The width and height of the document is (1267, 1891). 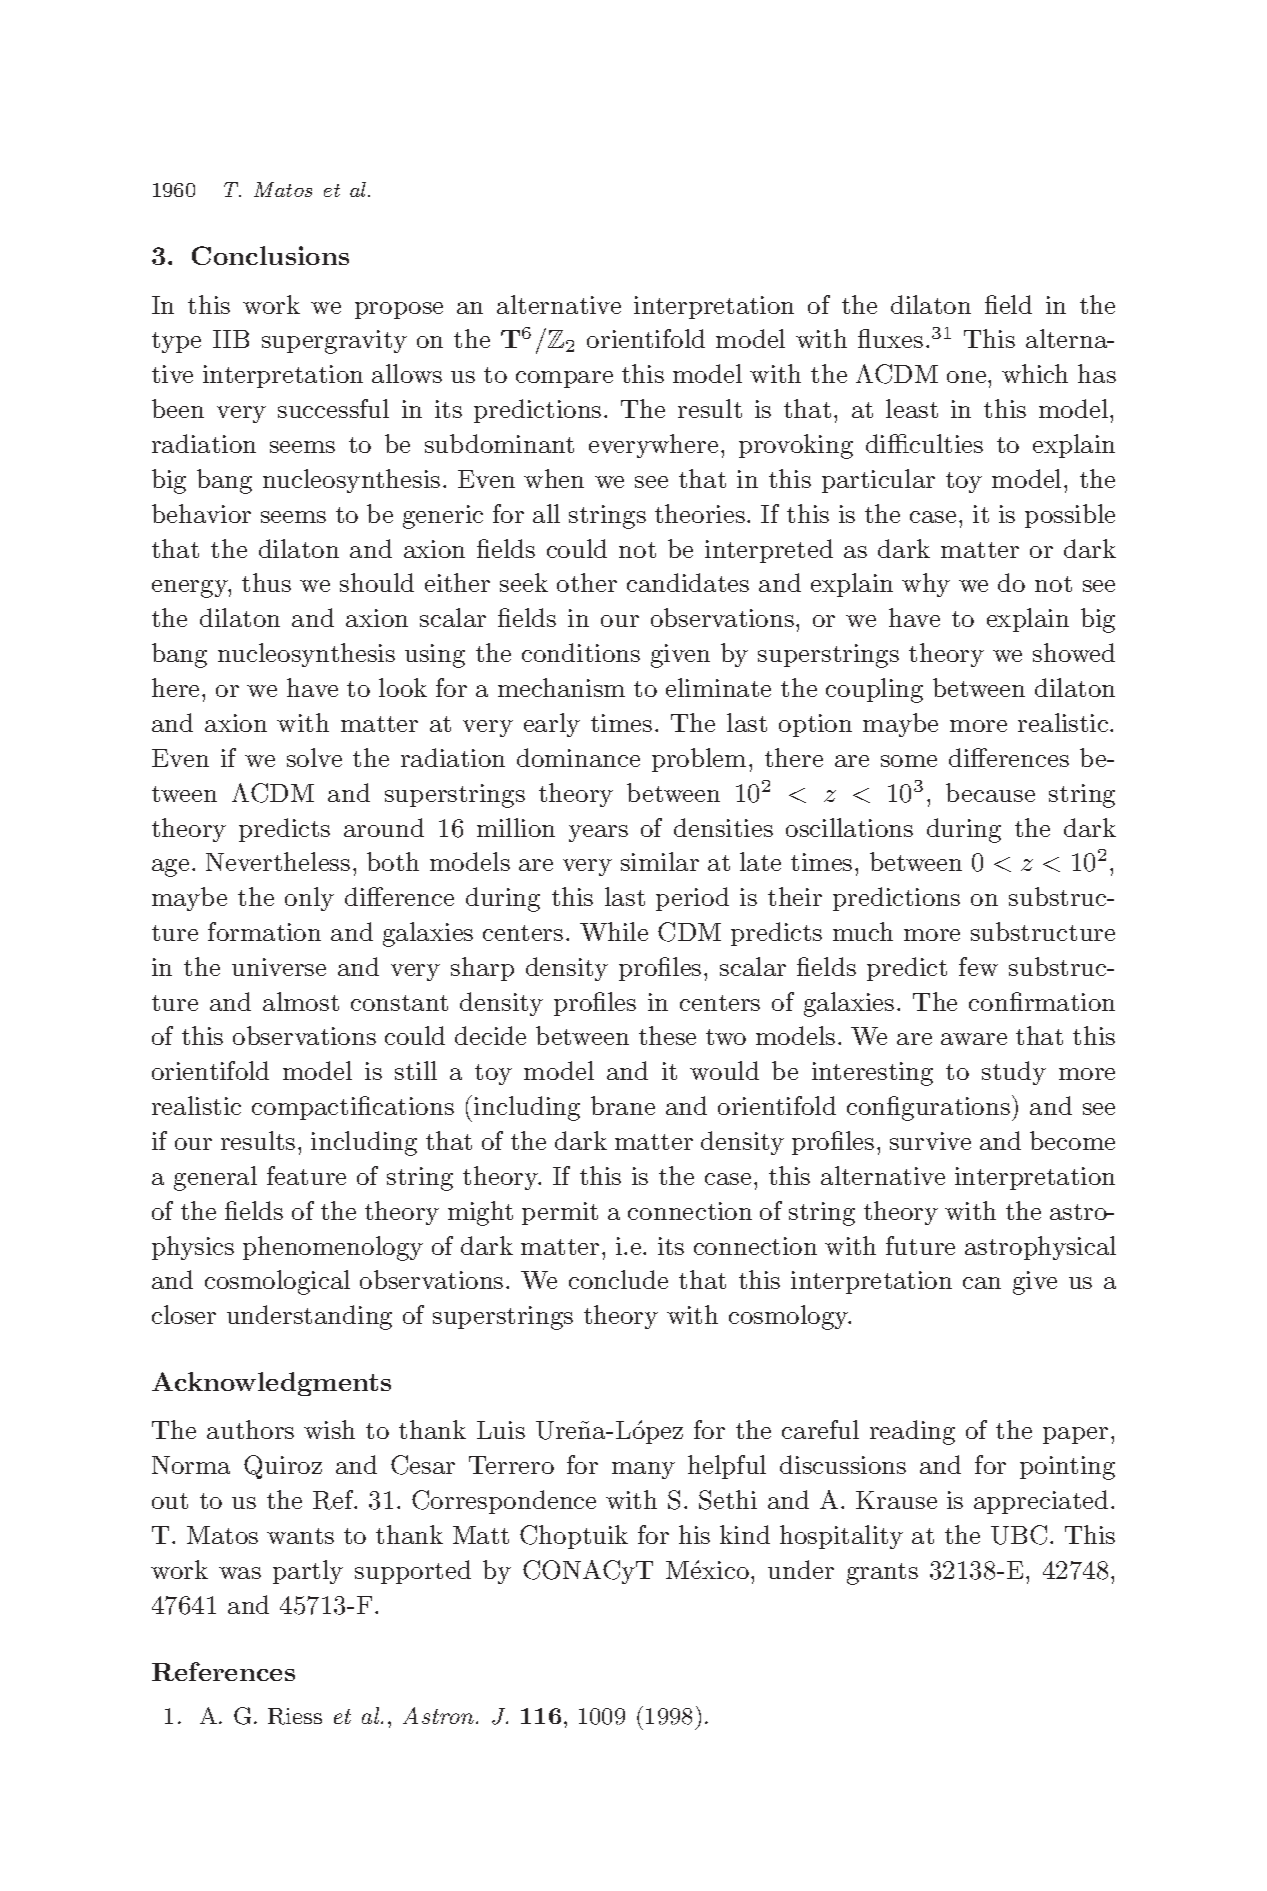 I want to click on because, so click(x=990, y=792).
